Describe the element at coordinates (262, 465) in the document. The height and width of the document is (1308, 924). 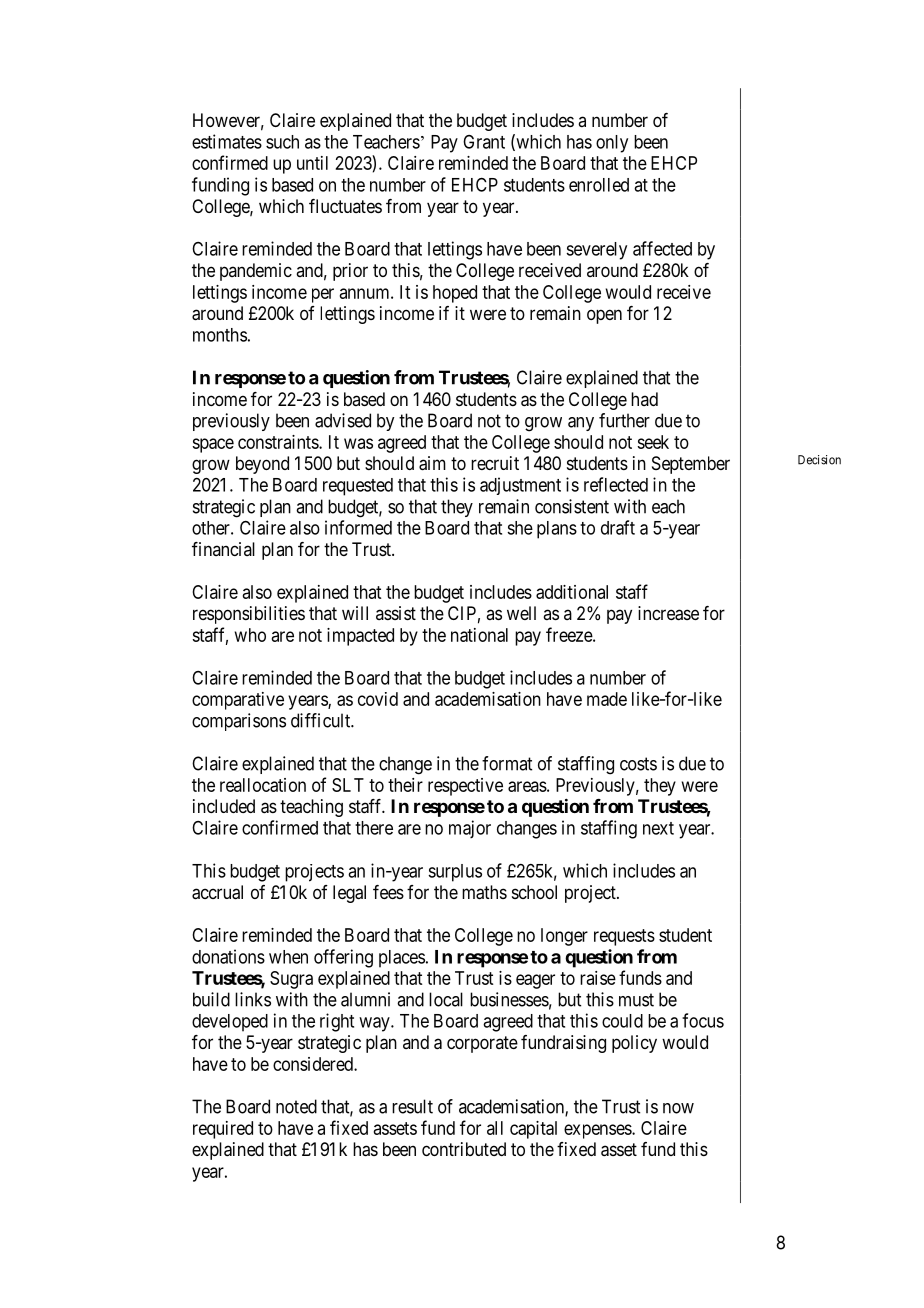
I see `beyond` at that location.
